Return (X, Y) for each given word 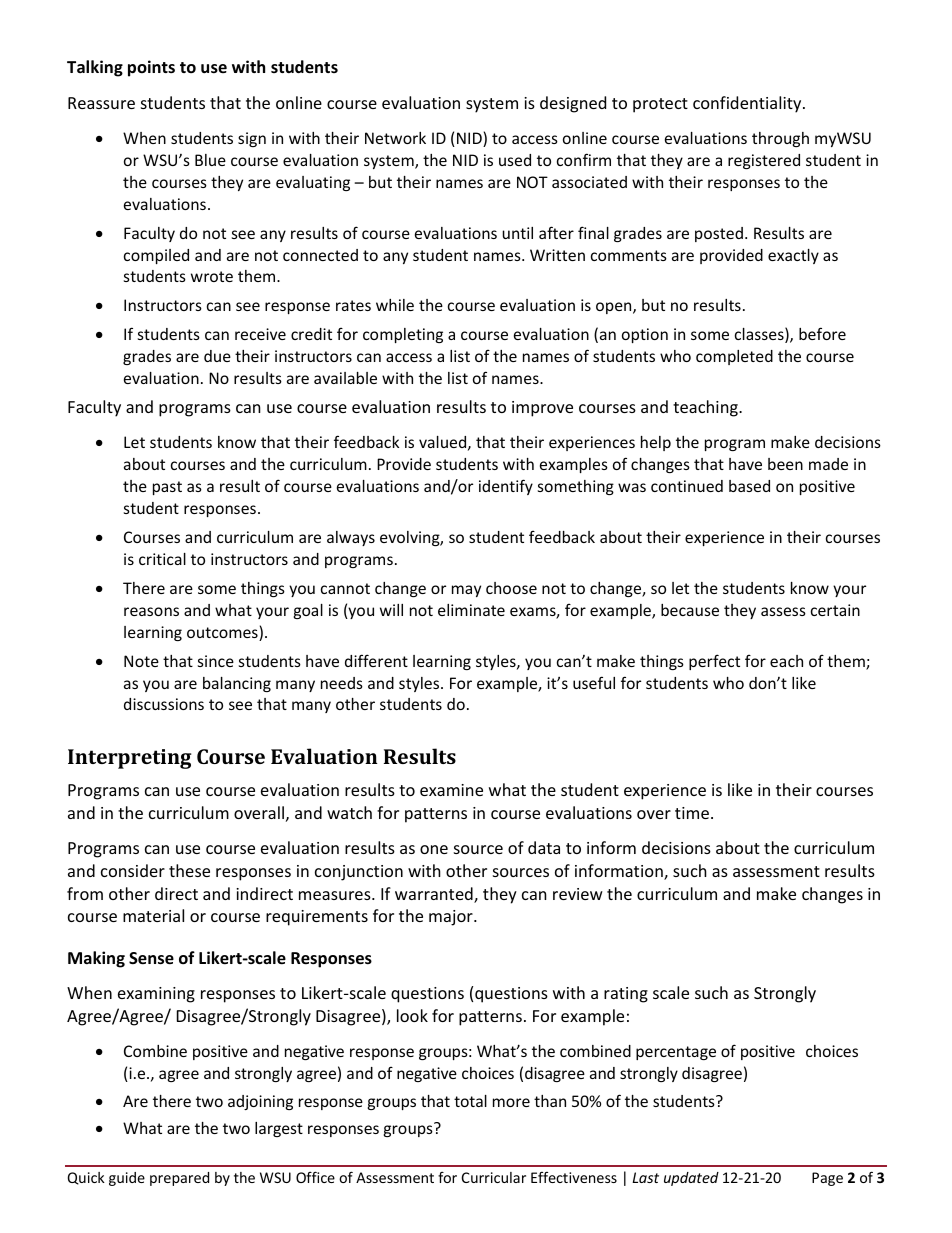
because (690, 610)
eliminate (471, 610)
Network (395, 138)
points (151, 68)
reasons (151, 611)
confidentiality (748, 104)
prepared (179, 1179)
